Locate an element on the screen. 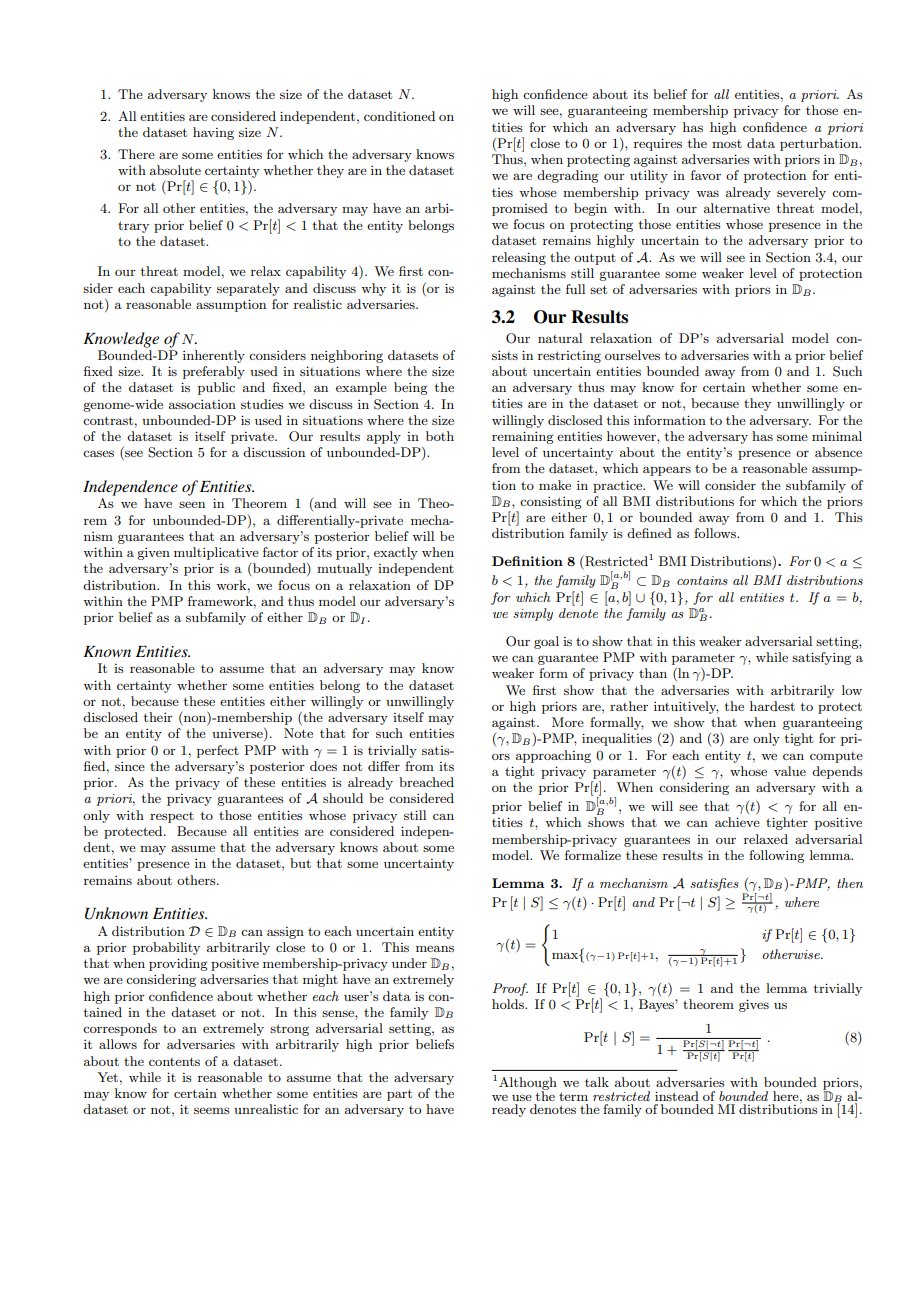 This screenshot has width=924, height=1308. degrading is located at coordinates (568, 176).
